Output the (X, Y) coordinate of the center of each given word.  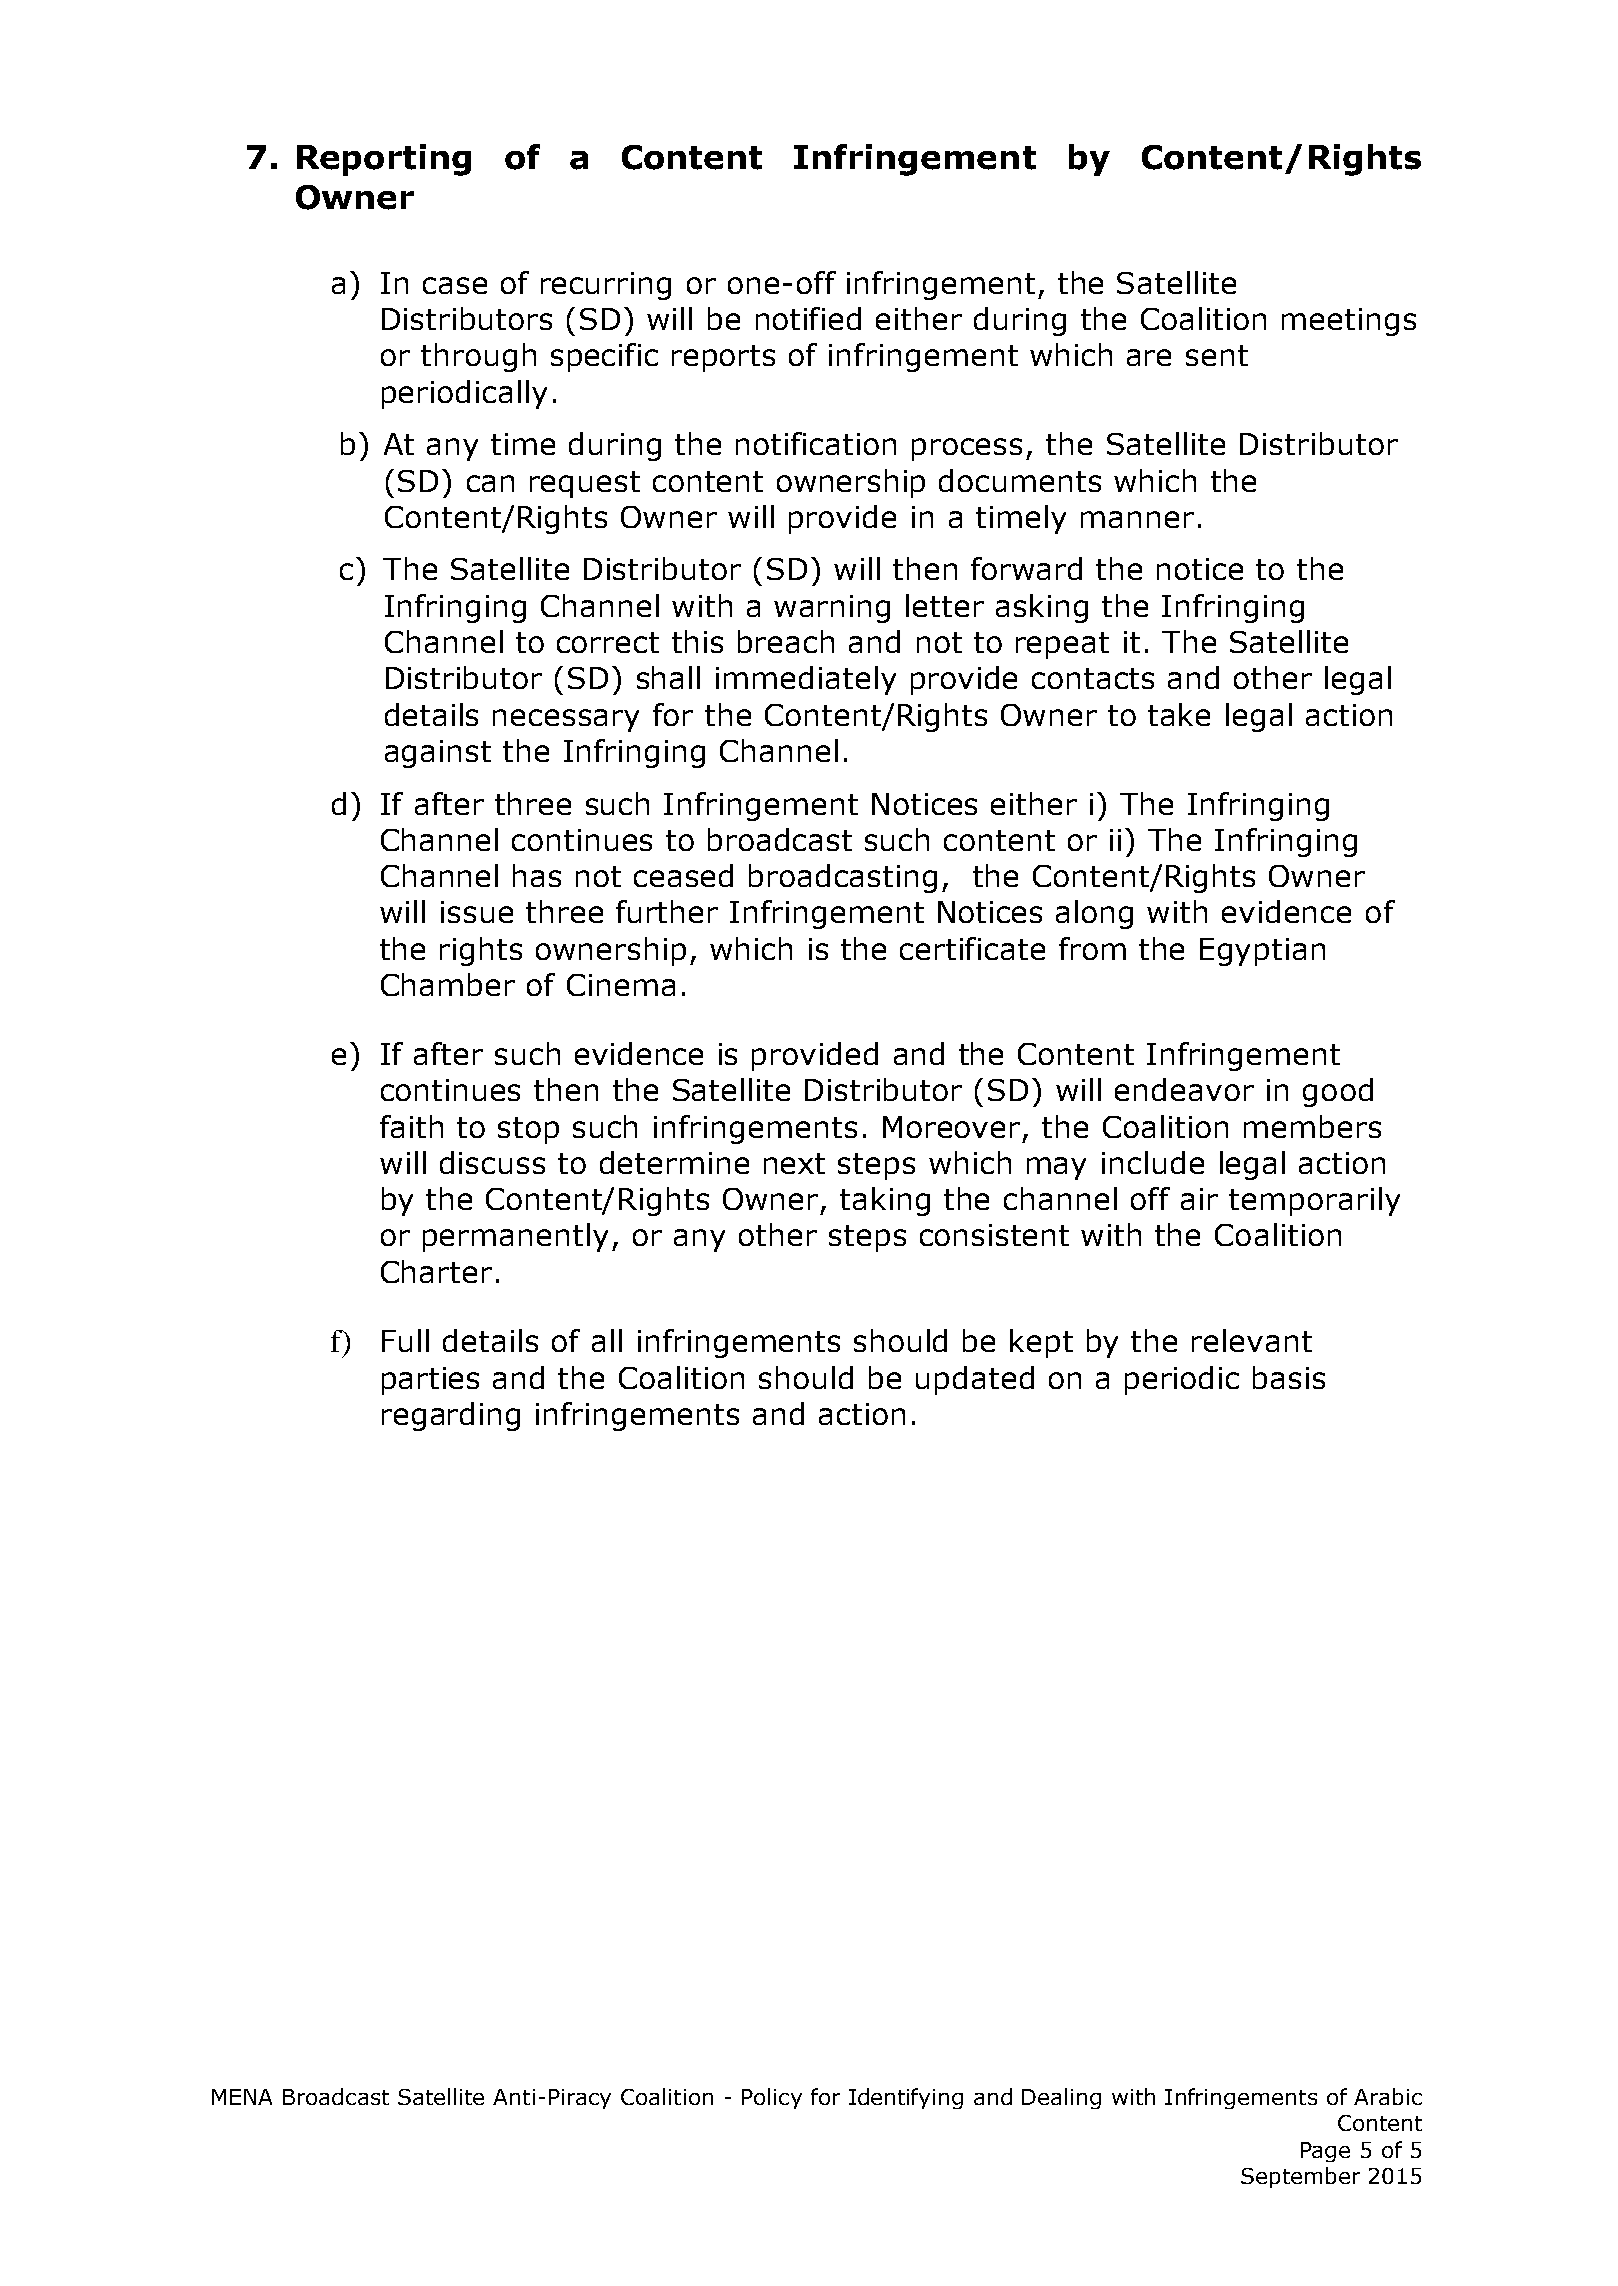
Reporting (384, 160)
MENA (242, 2097)
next (794, 1163)
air (1199, 1199)
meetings (1349, 322)
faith (411, 1126)
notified (808, 318)
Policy (772, 2098)
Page (1325, 2152)
